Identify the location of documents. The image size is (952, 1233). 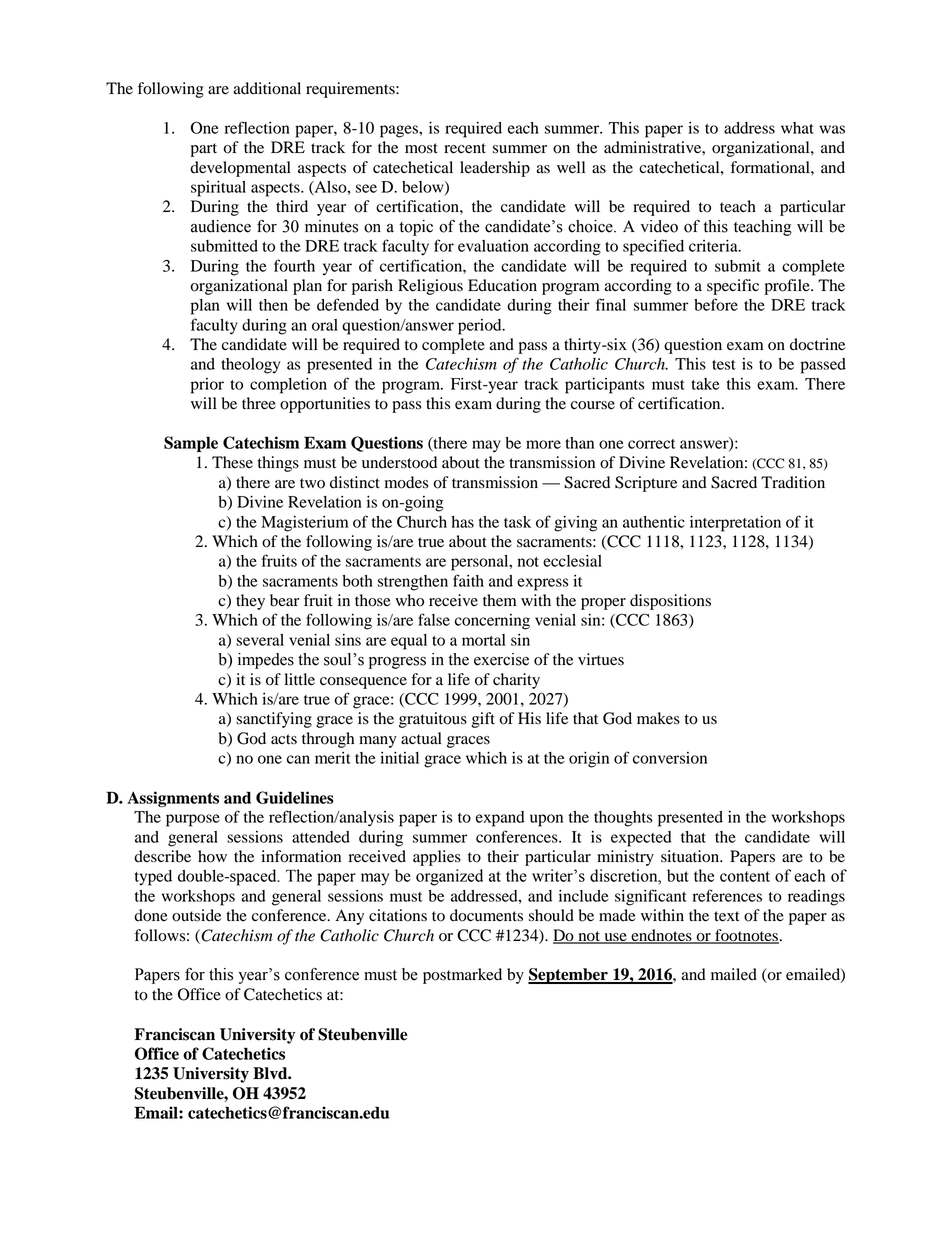
(486, 915).
